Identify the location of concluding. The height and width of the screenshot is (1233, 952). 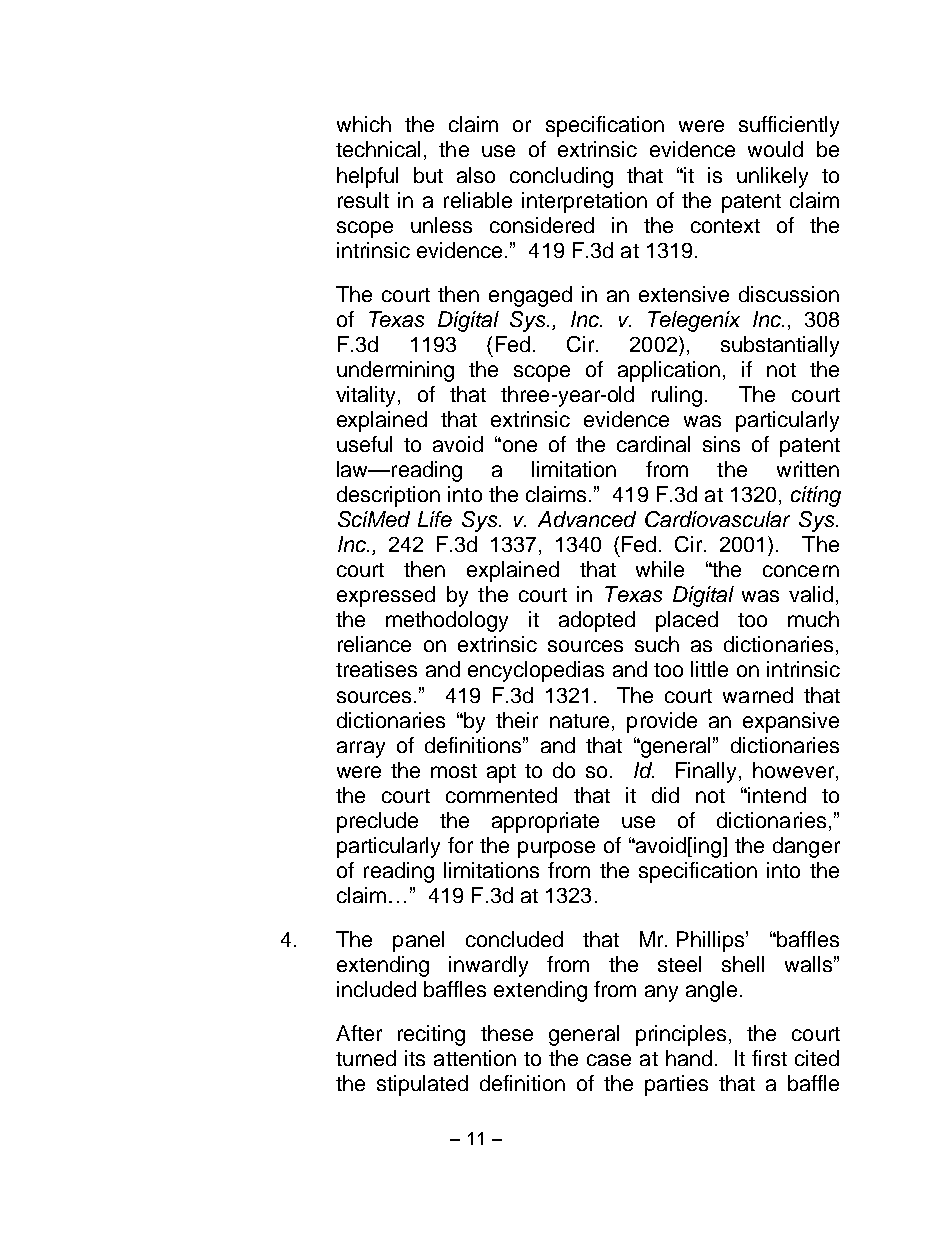
(561, 177).
